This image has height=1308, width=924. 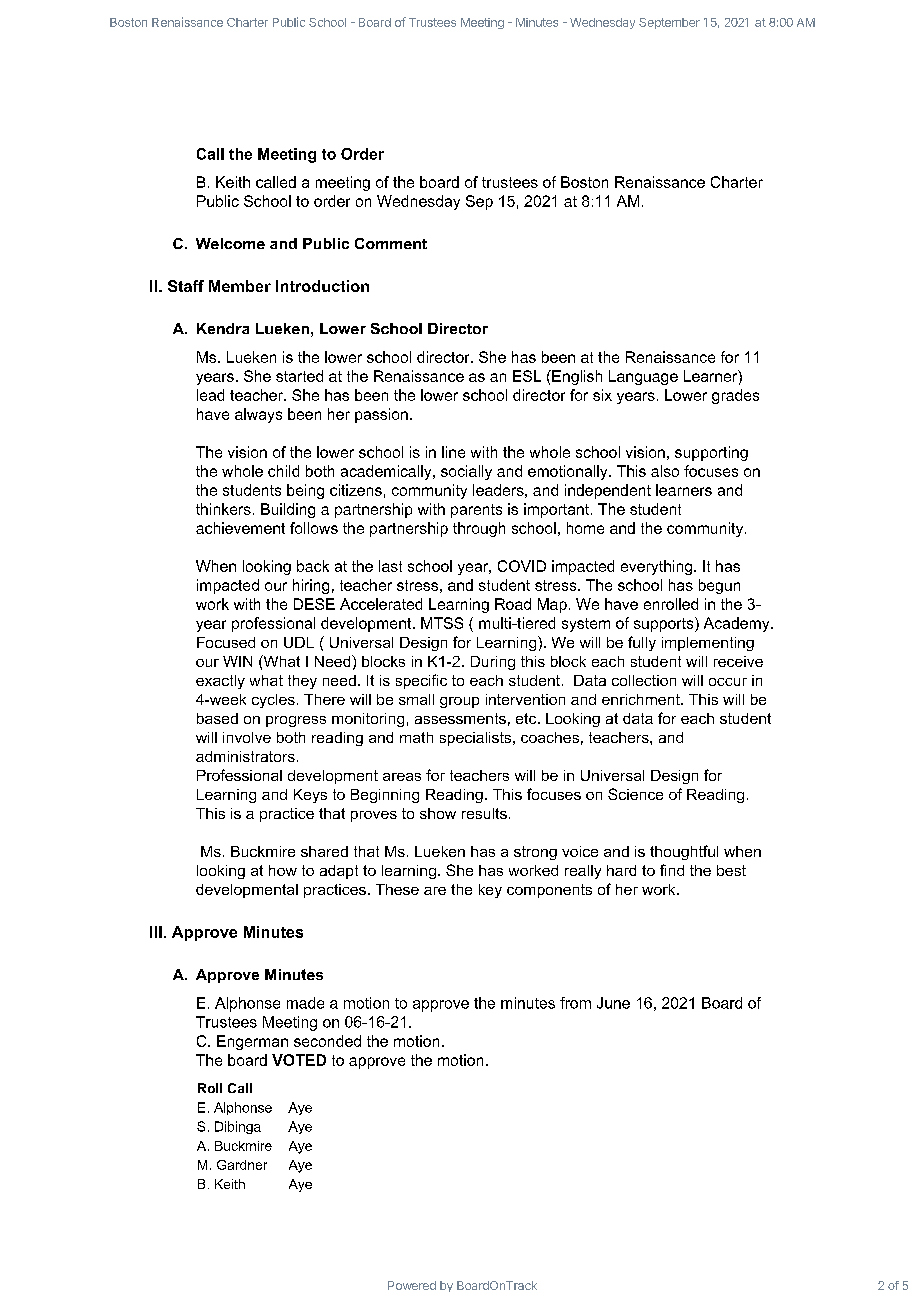 What do you see at coordinates (230, 243) in the image?
I see `Welcome` at bounding box center [230, 243].
